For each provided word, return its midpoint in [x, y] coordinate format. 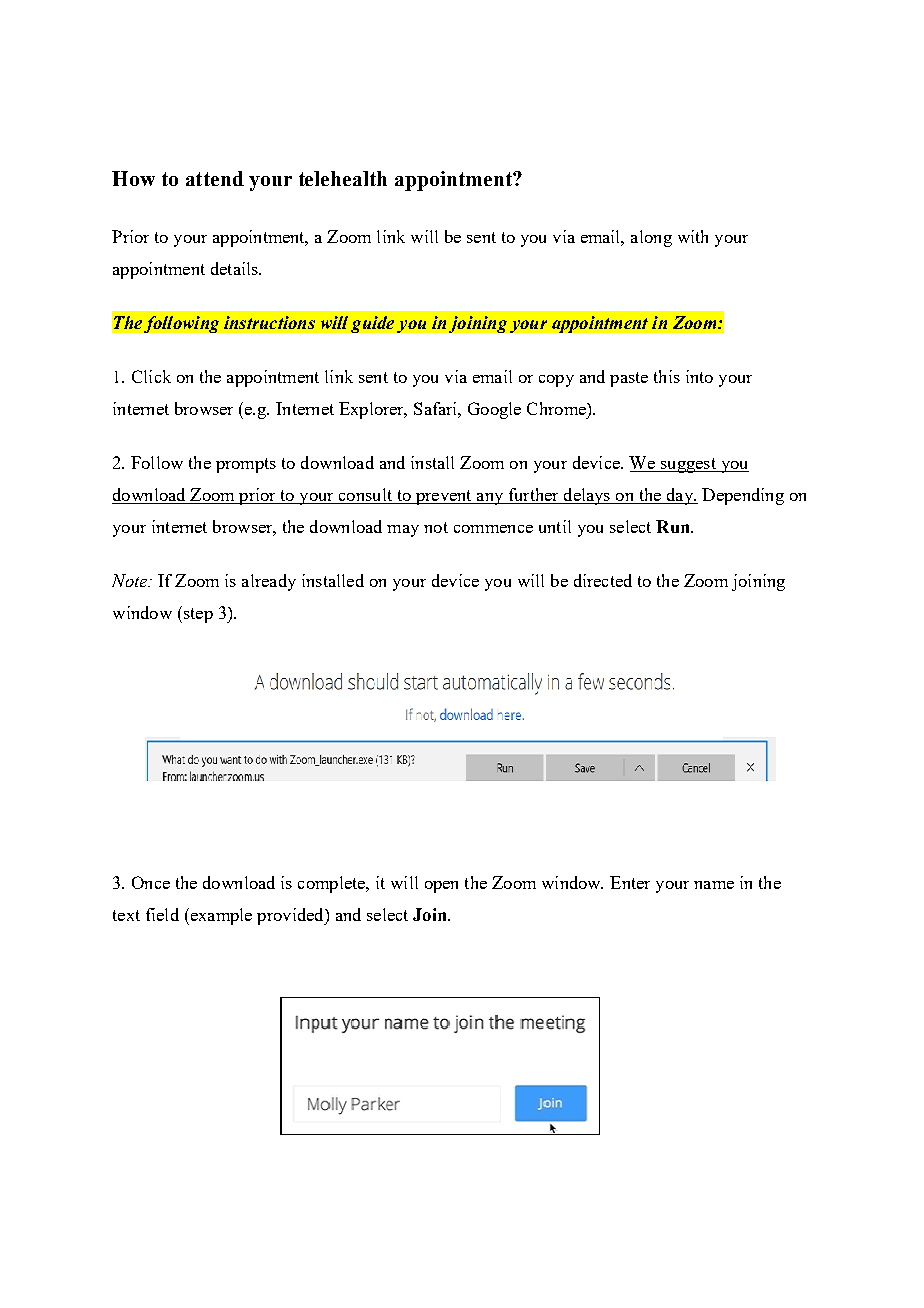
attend [215, 178]
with [693, 236]
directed [603, 580]
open [441, 887]
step [197, 614]
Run [674, 526]
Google [494, 410]
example [220, 916]
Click [151, 376]
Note [131, 580]
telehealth [343, 178]
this [667, 376]
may [403, 531]
